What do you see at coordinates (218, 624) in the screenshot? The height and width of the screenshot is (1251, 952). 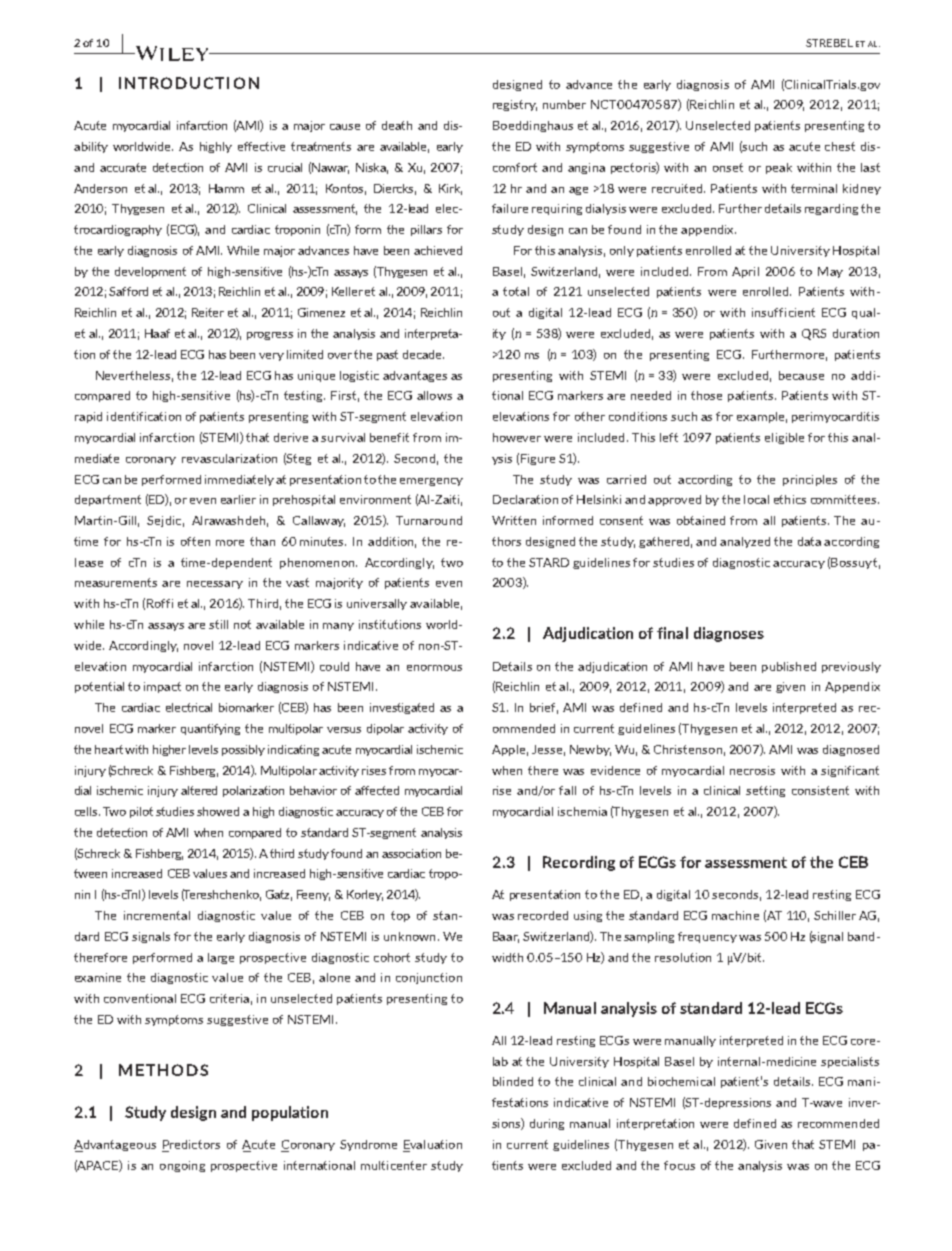 I see `still` at bounding box center [218, 624].
